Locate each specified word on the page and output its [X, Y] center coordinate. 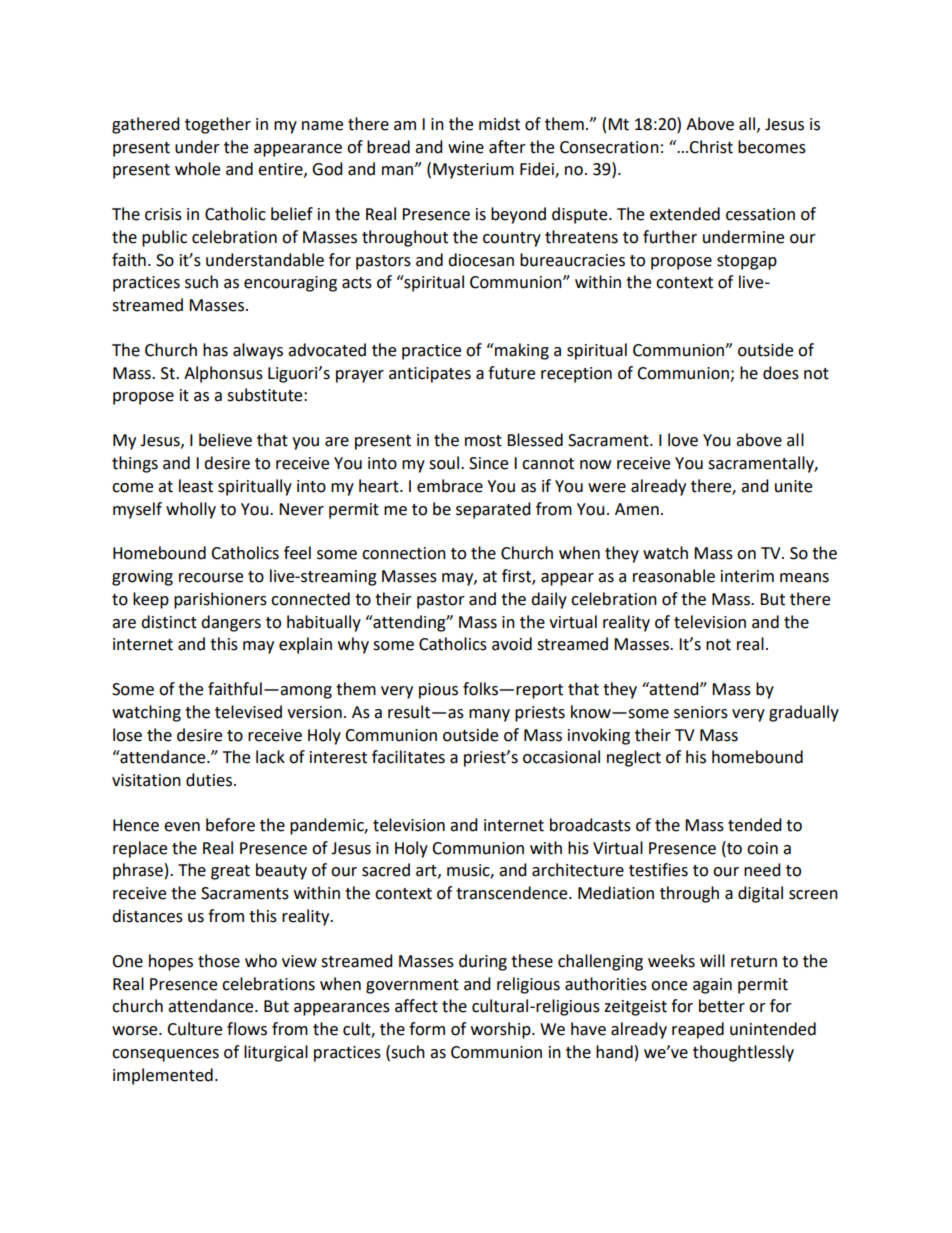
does [781, 373]
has [215, 350]
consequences [165, 1055]
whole [197, 169]
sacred [386, 870]
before [230, 825]
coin [762, 848]
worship [502, 1030]
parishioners [220, 600]
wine [466, 147]
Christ [711, 147]
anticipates [430, 375]
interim [747, 576]
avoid [512, 644]
